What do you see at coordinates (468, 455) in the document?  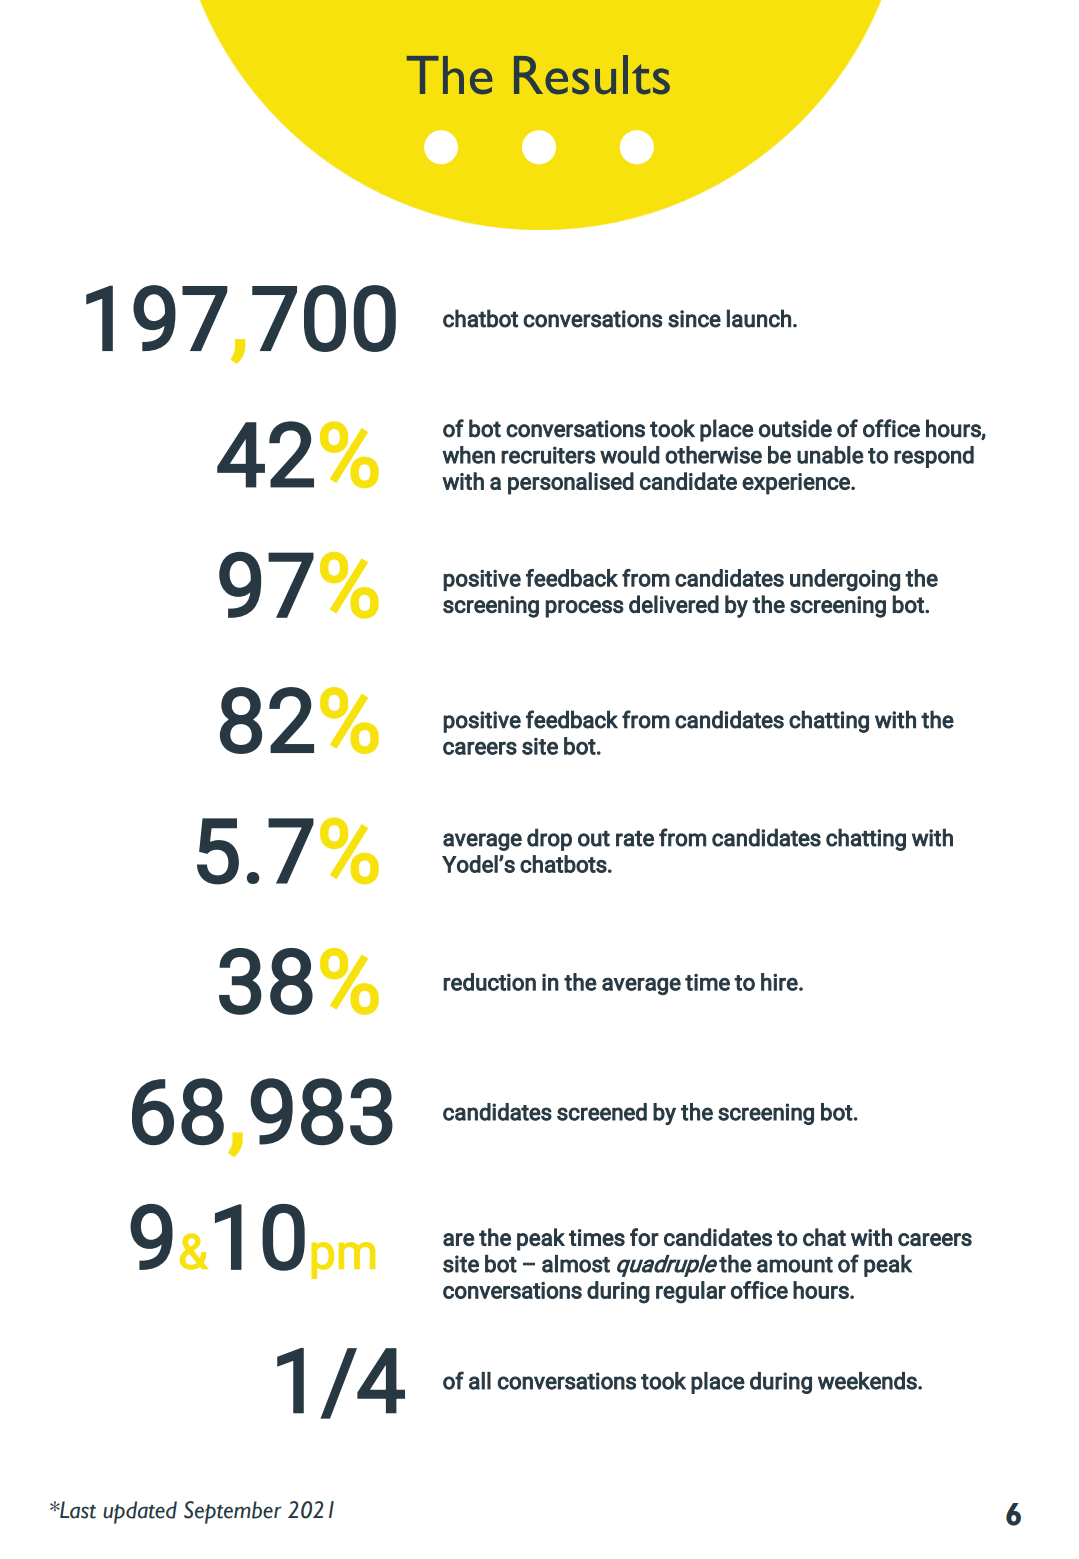 I see `when` at bounding box center [468, 455].
